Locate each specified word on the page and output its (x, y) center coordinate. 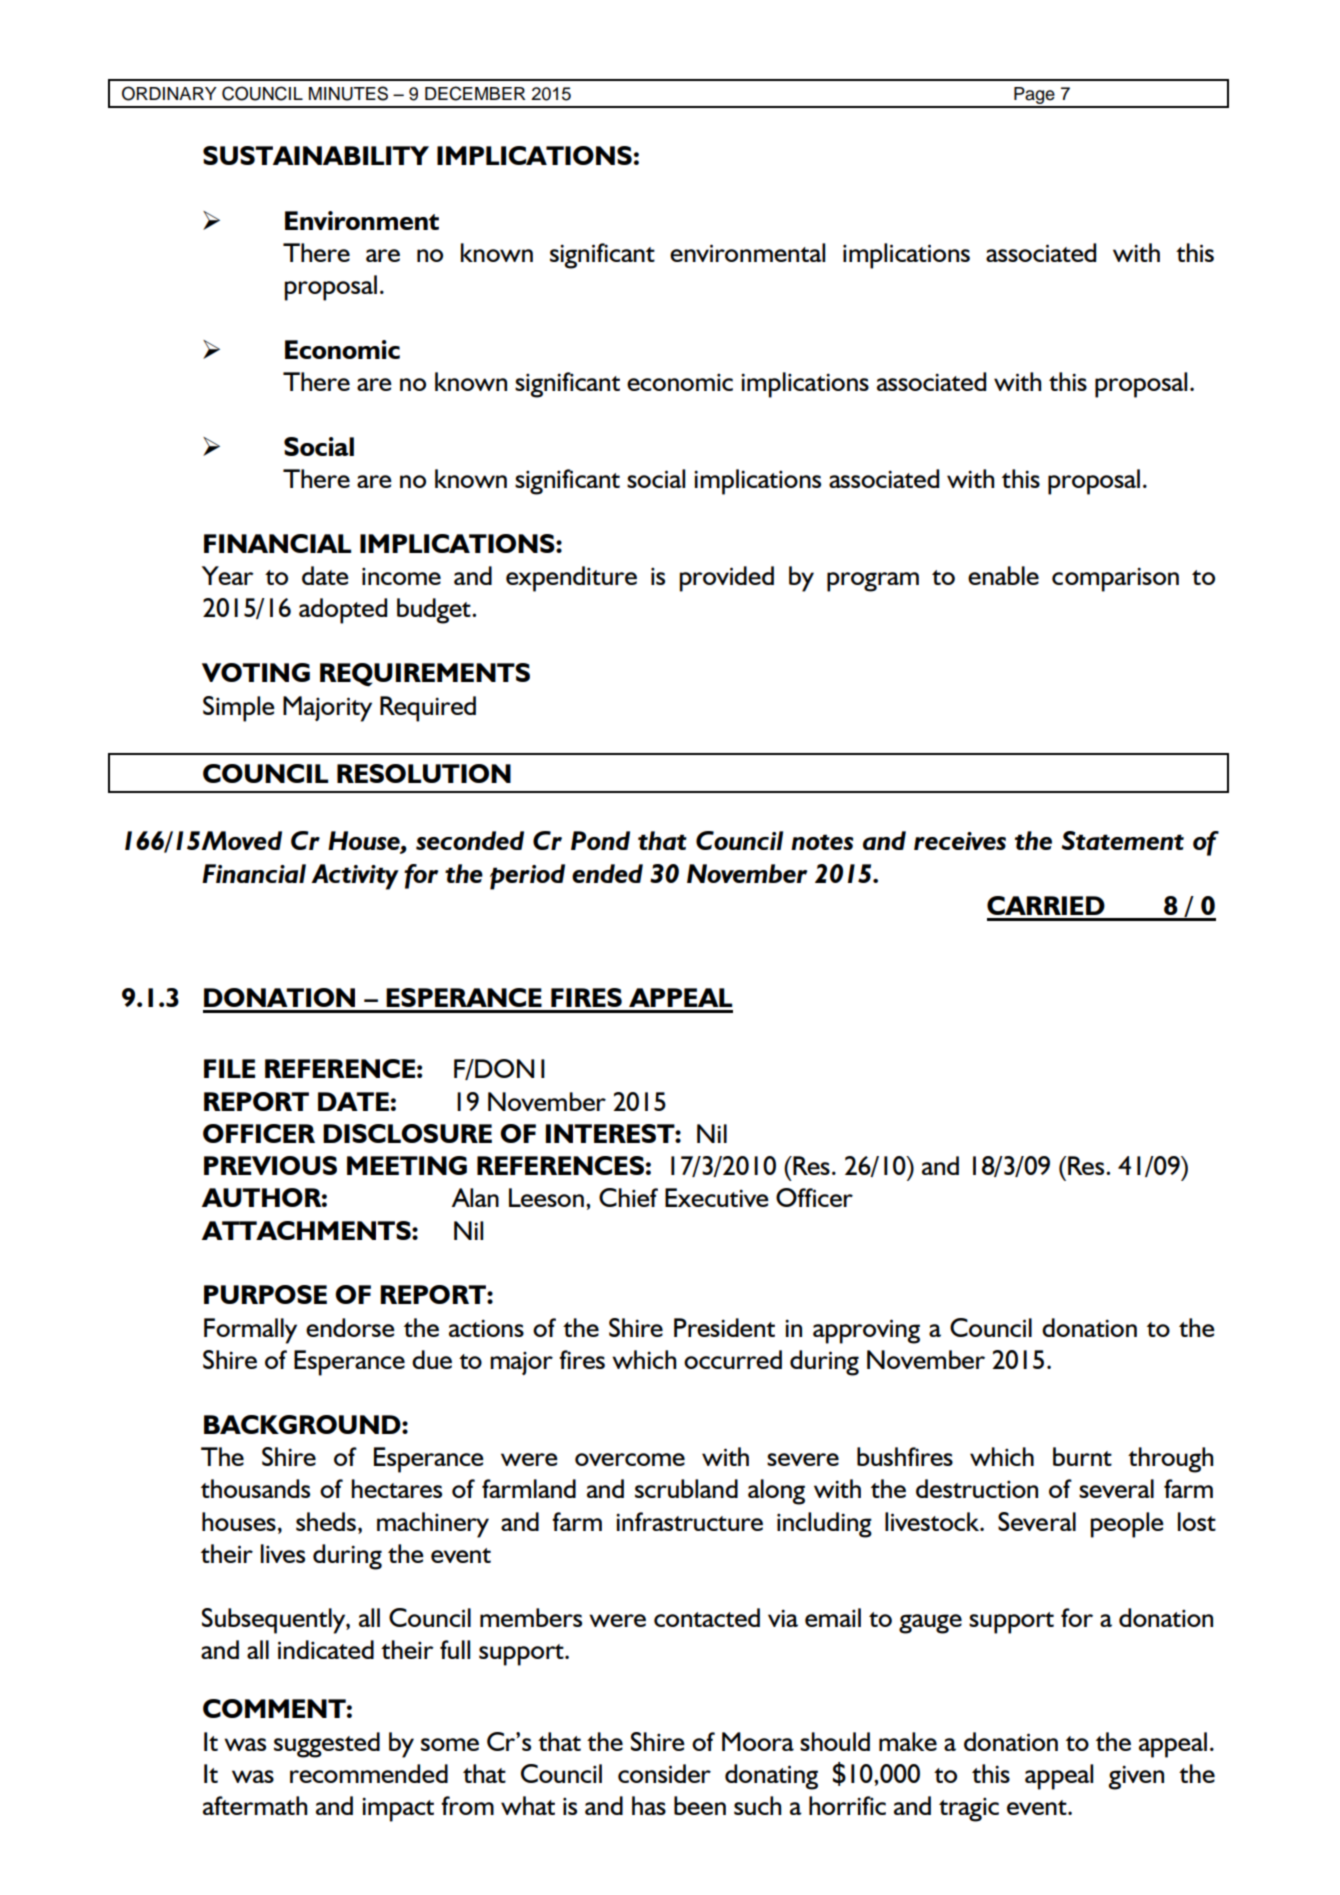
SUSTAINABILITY (316, 155)
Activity (355, 877)
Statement (1123, 840)
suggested (327, 1745)
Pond (600, 840)
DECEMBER (475, 93)
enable (1003, 575)
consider (664, 1773)
